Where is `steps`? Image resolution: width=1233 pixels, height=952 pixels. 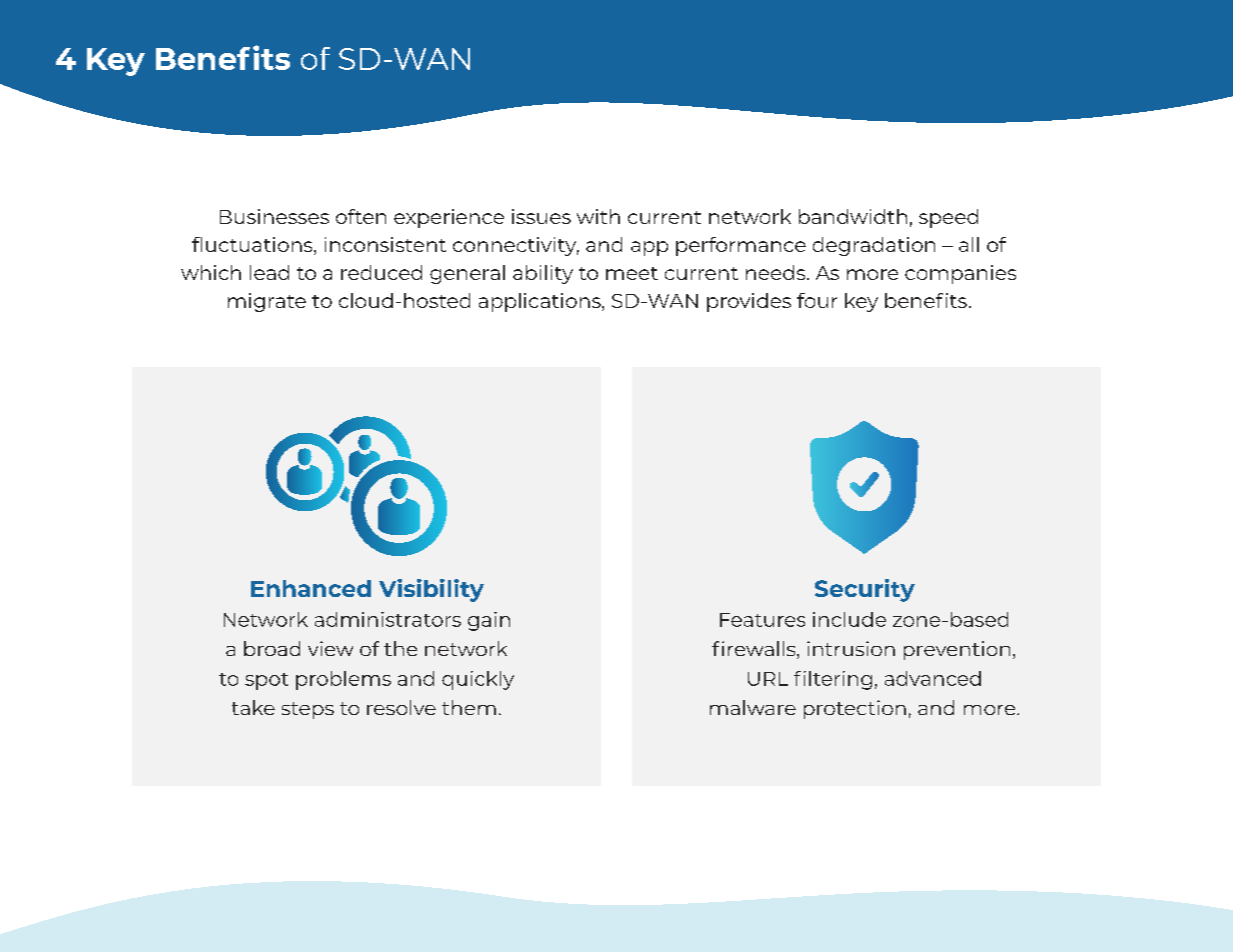 steps is located at coordinates (308, 710).
